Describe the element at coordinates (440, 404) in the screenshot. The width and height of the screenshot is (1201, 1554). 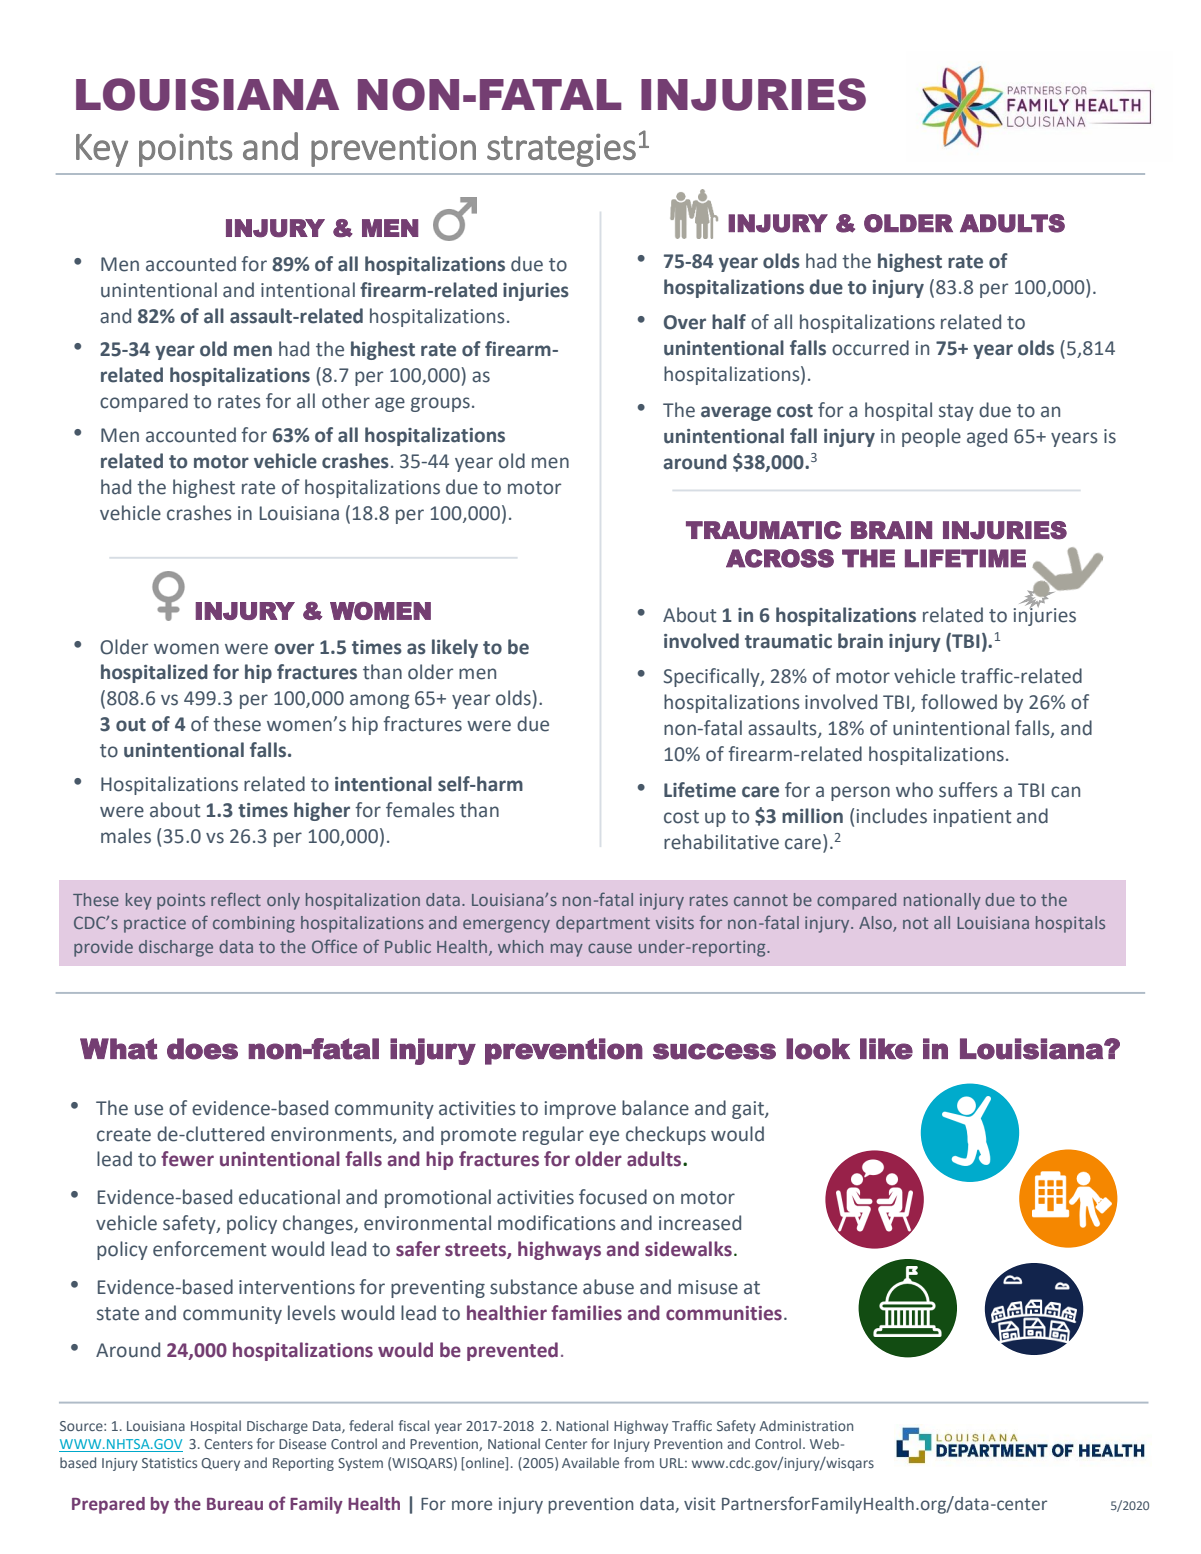
I see `groups` at that location.
